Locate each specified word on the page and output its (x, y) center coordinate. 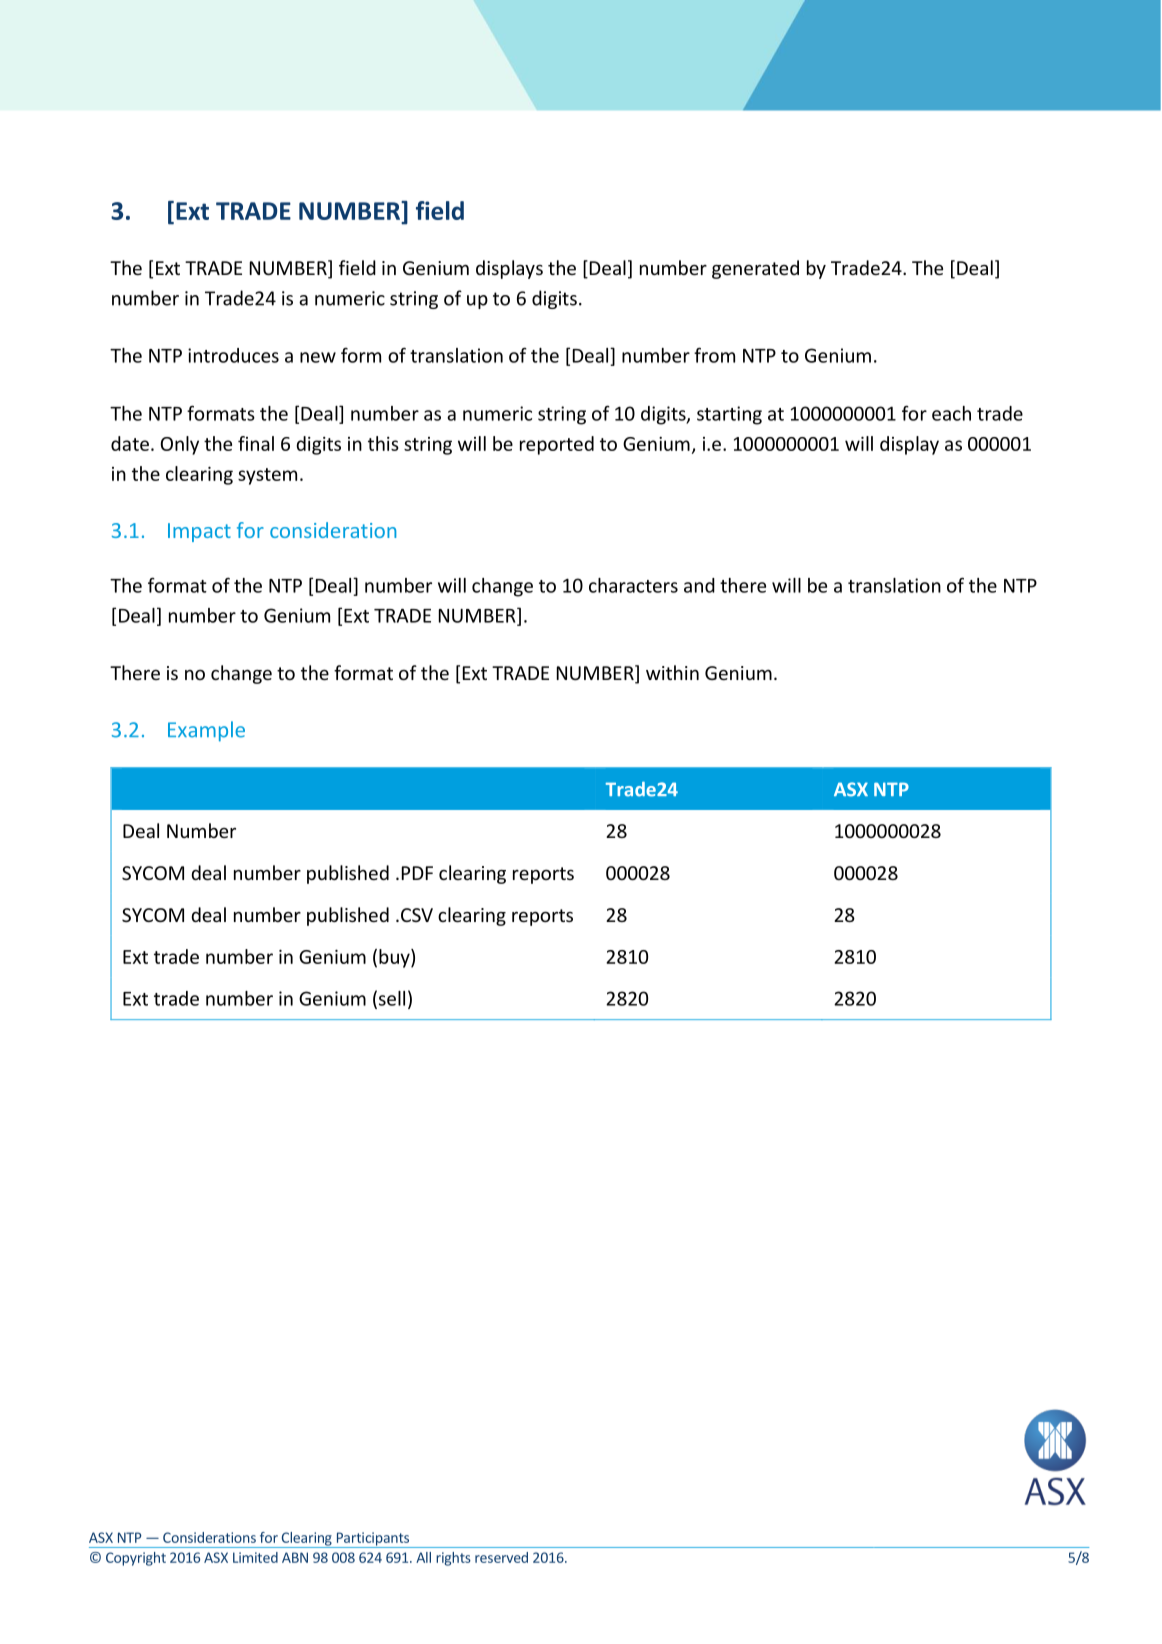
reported (557, 445)
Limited (255, 1557)
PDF (417, 873)
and (699, 585)
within (672, 672)
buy (395, 958)
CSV (415, 915)
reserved (501, 1557)
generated (755, 269)
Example (206, 731)
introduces (233, 355)
